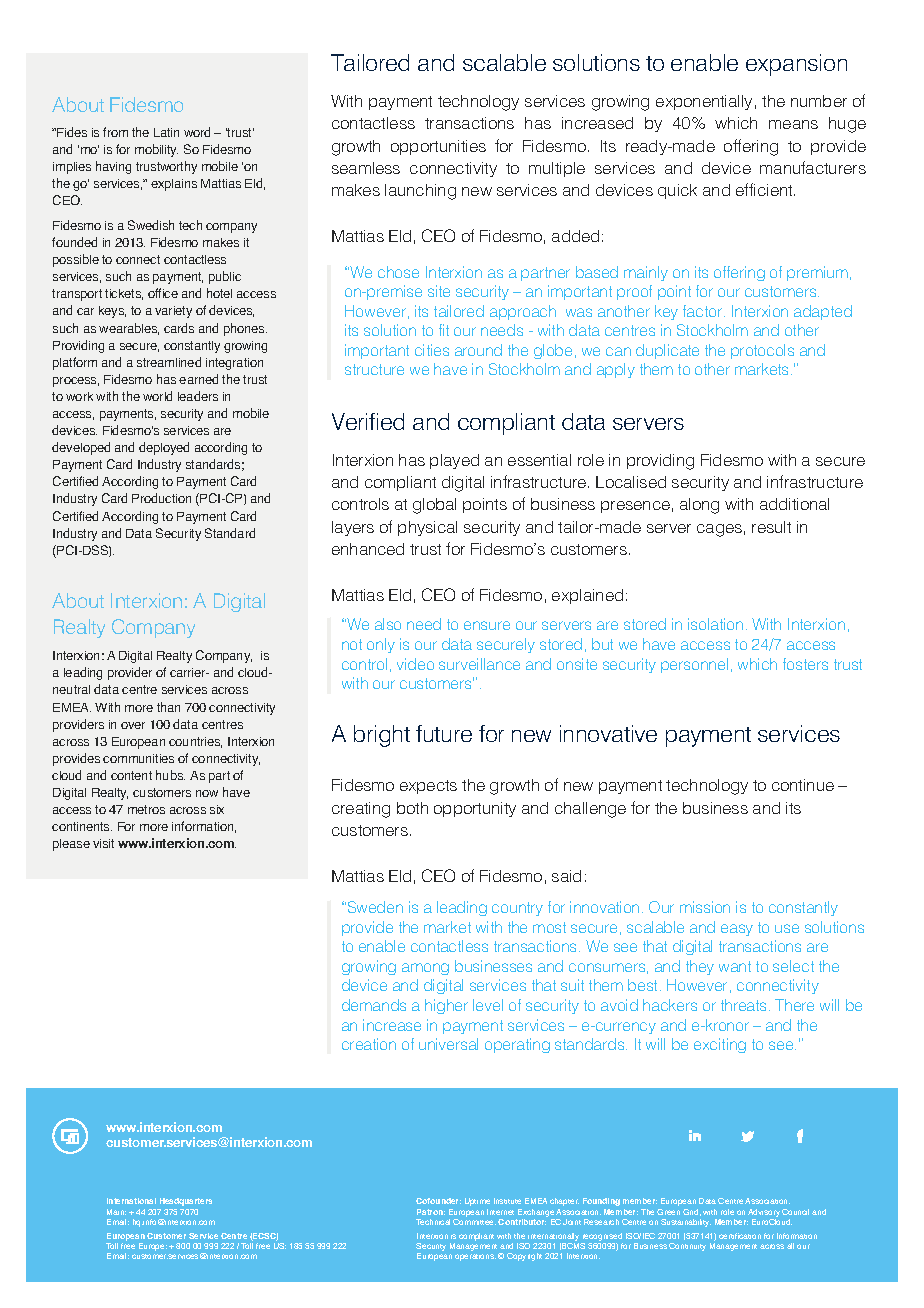 This page has width=924, height=1308. What do you see at coordinates (762, 351) in the page?
I see `protocols` at bounding box center [762, 351].
